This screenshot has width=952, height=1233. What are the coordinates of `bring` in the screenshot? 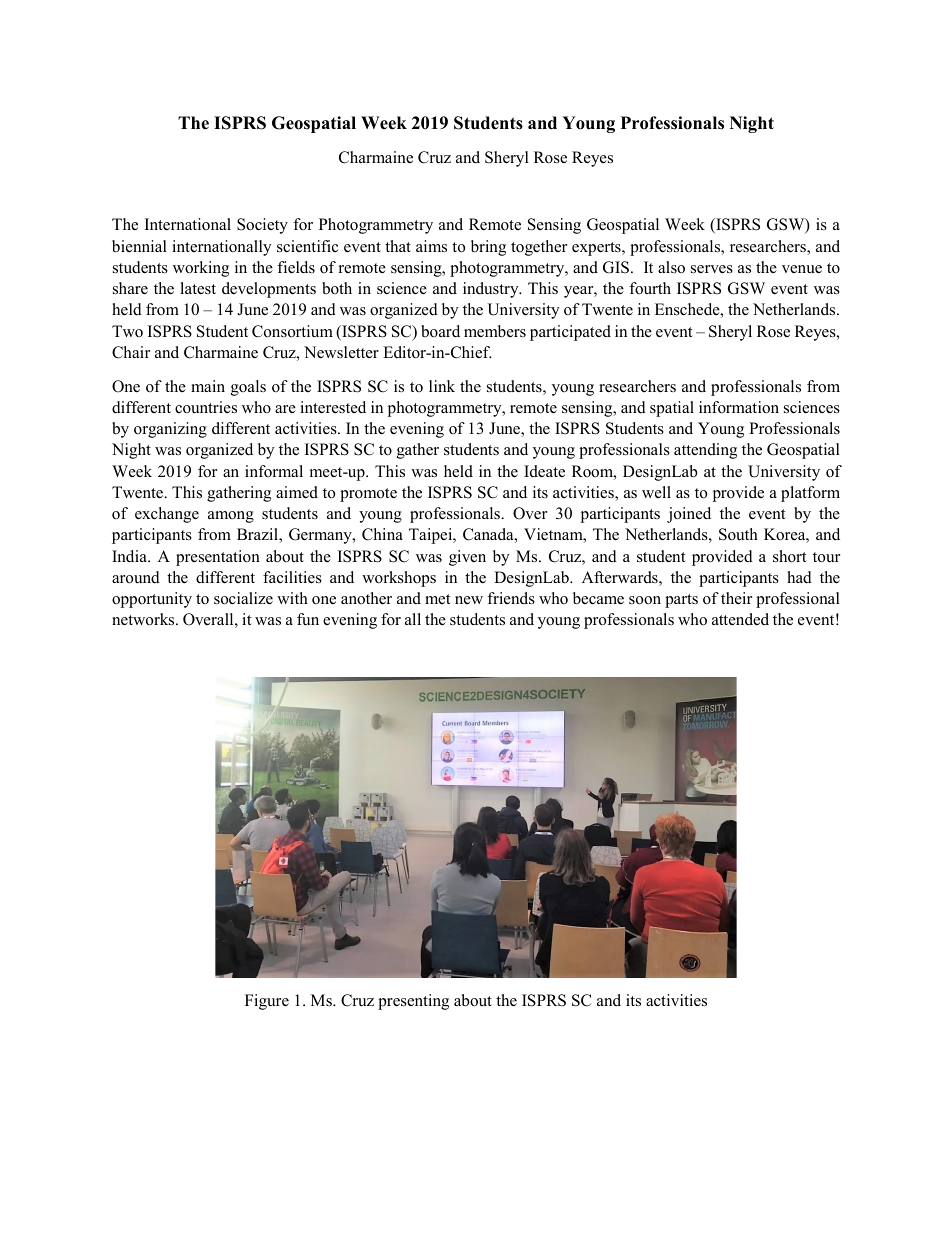 It's located at (488, 248).
